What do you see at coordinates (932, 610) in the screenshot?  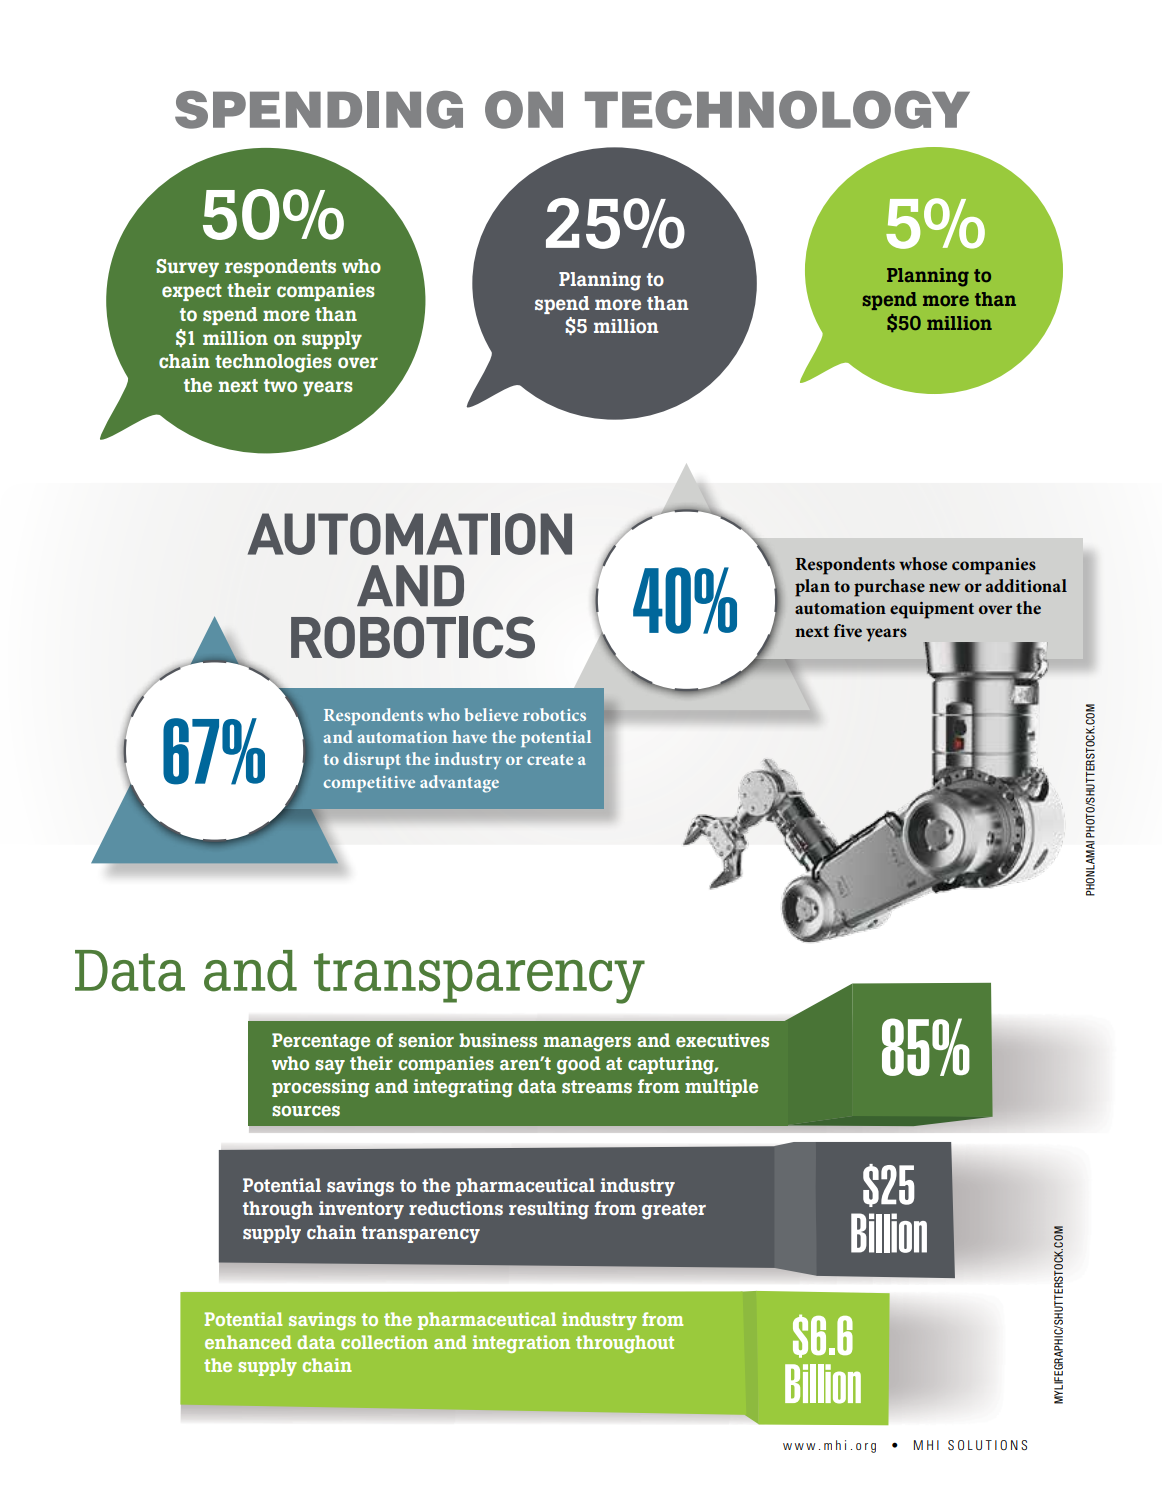 I see `equipment` at bounding box center [932, 610].
